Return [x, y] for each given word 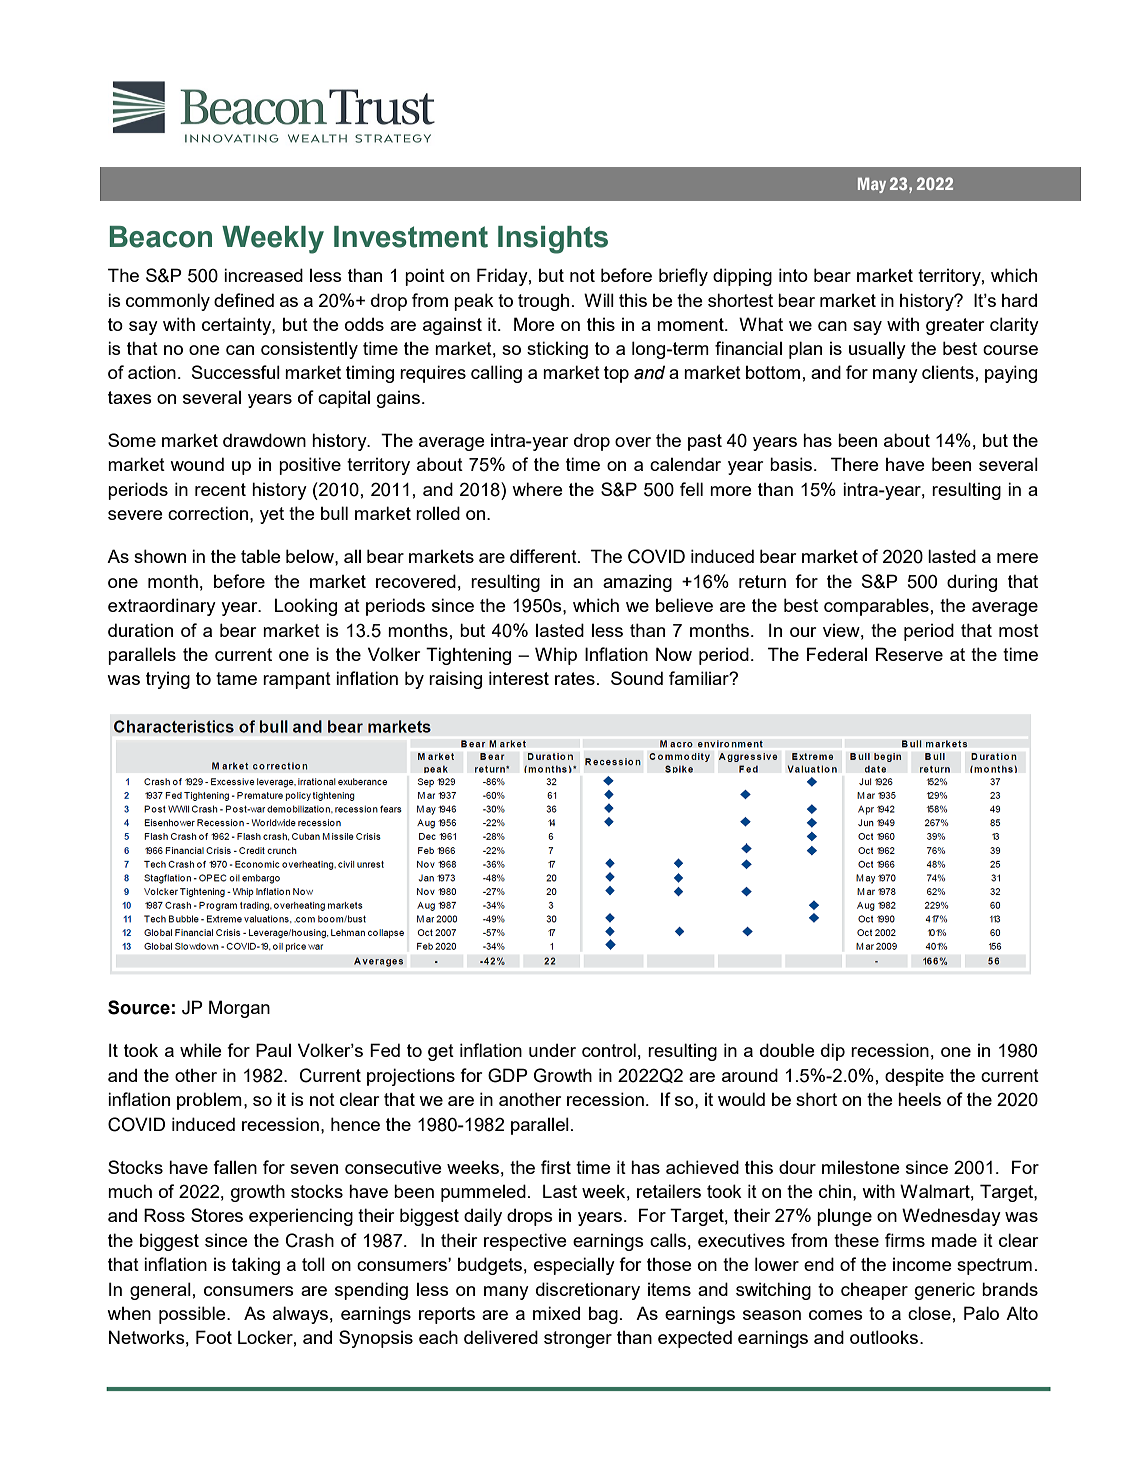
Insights [553, 240]
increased [263, 275]
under [552, 1050]
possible [193, 1315]
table [261, 556]
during [972, 583]
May [872, 185]
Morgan [239, 1009]
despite [914, 1077]
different [544, 556]
